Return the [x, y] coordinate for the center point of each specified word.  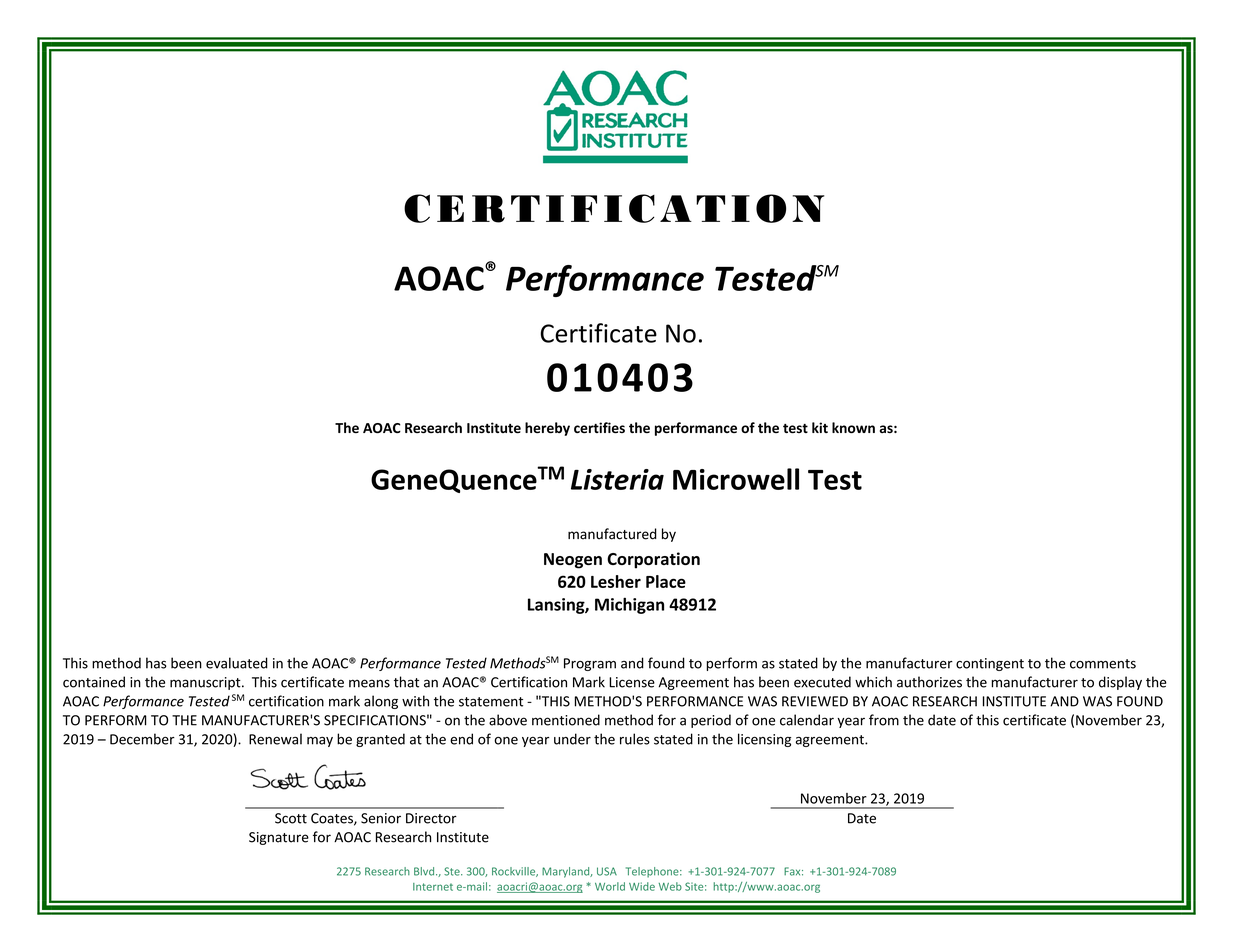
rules [635, 739]
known [853, 427]
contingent [990, 664]
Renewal [275, 739]
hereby [547, 429]
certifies [599, 427]
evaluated [237, 663]
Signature [279, 838]
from [884, 720]
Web [670, 886]
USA [607, 871]
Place [666, 581]
